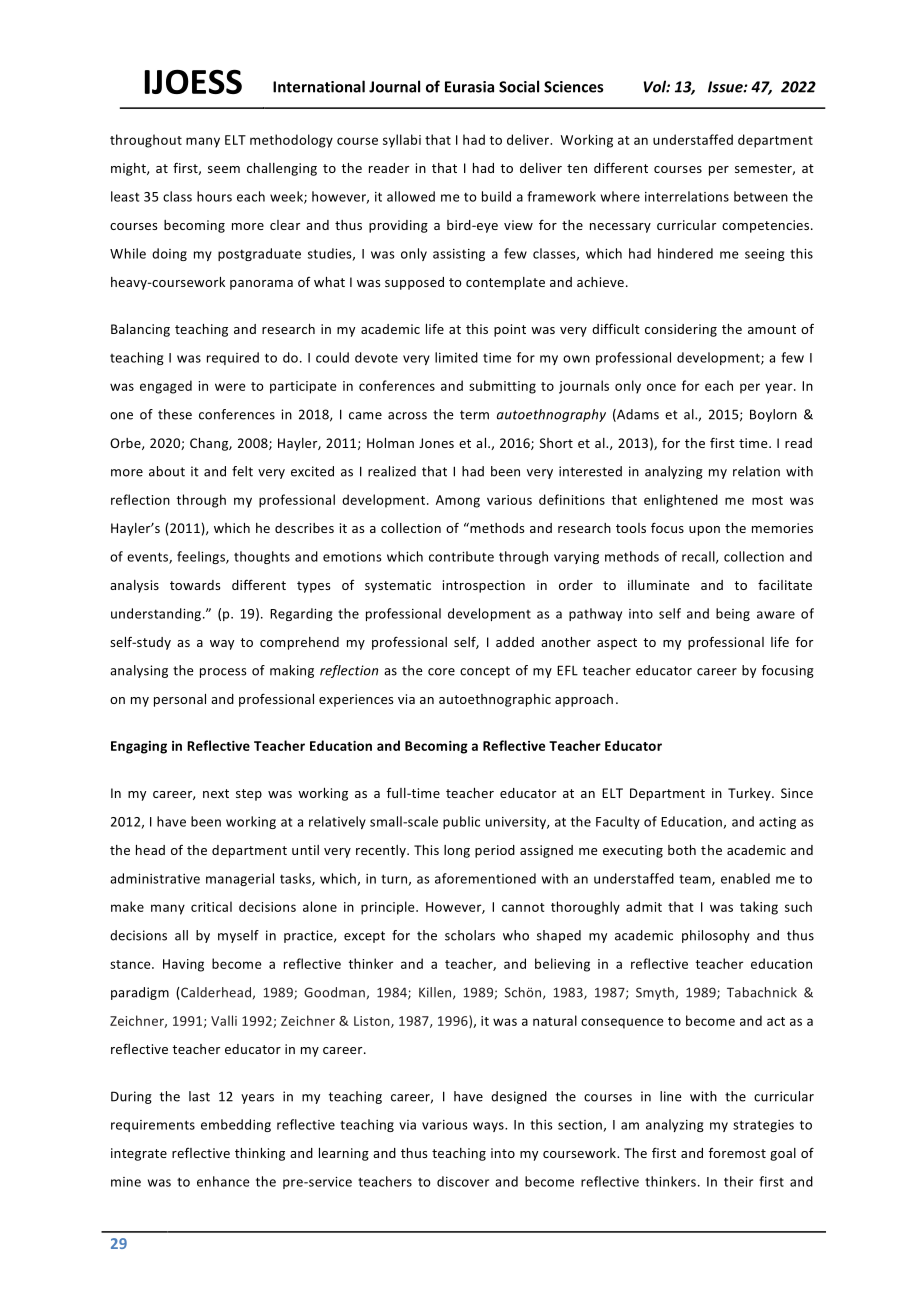 The image size is (924, 1308). I want to click on Jones, so click(436, 443).
